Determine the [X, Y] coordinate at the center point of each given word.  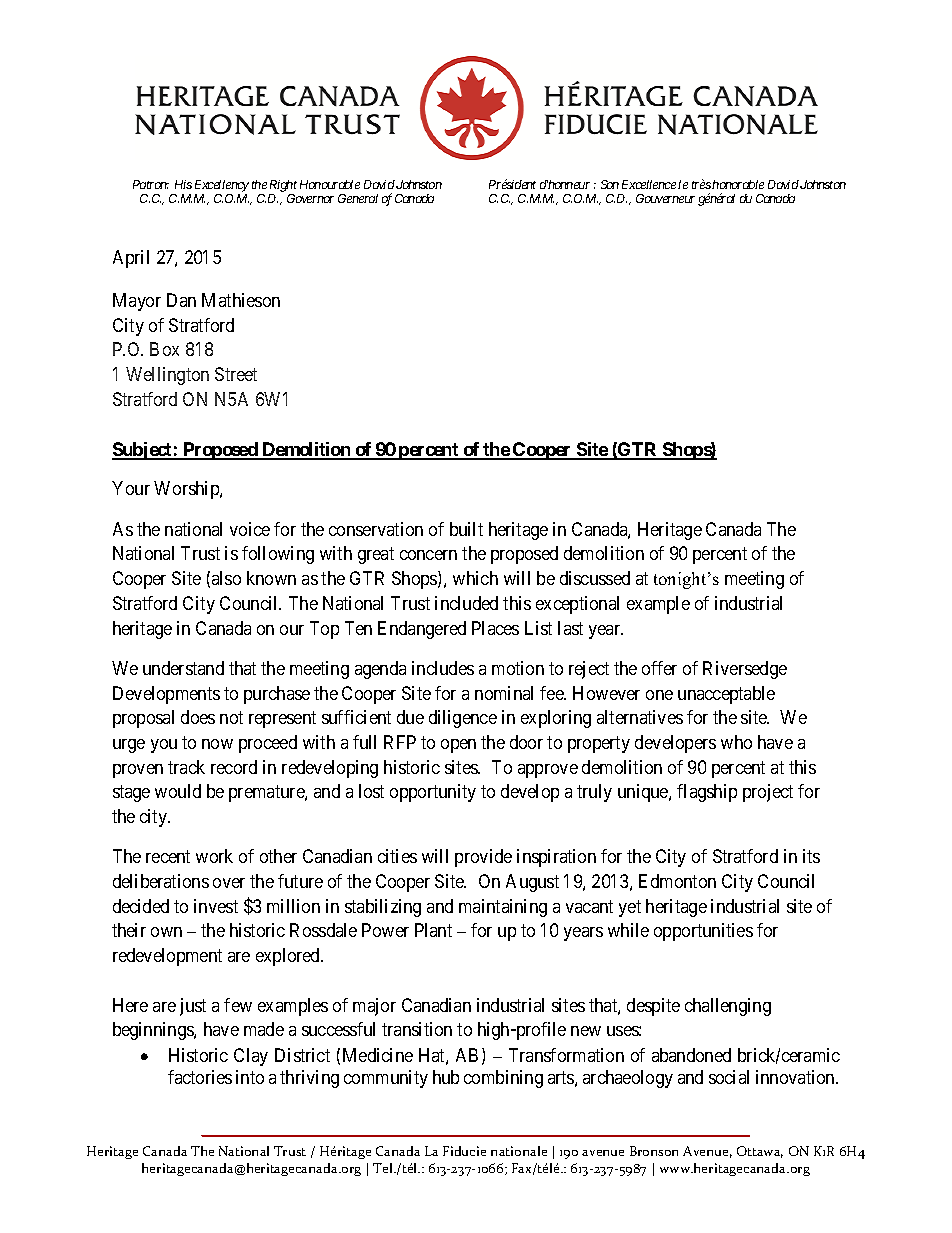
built [466, 529]
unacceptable [726, 695]
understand [183, 668]
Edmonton [677, 881]
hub [446, 1077]
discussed [595, 578]
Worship [187, 490]
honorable [738, 184]
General [358, 198]
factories [200, 1077]
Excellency [222, 186]
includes [443, 668]
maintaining [503, 908]
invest [216, 906]
